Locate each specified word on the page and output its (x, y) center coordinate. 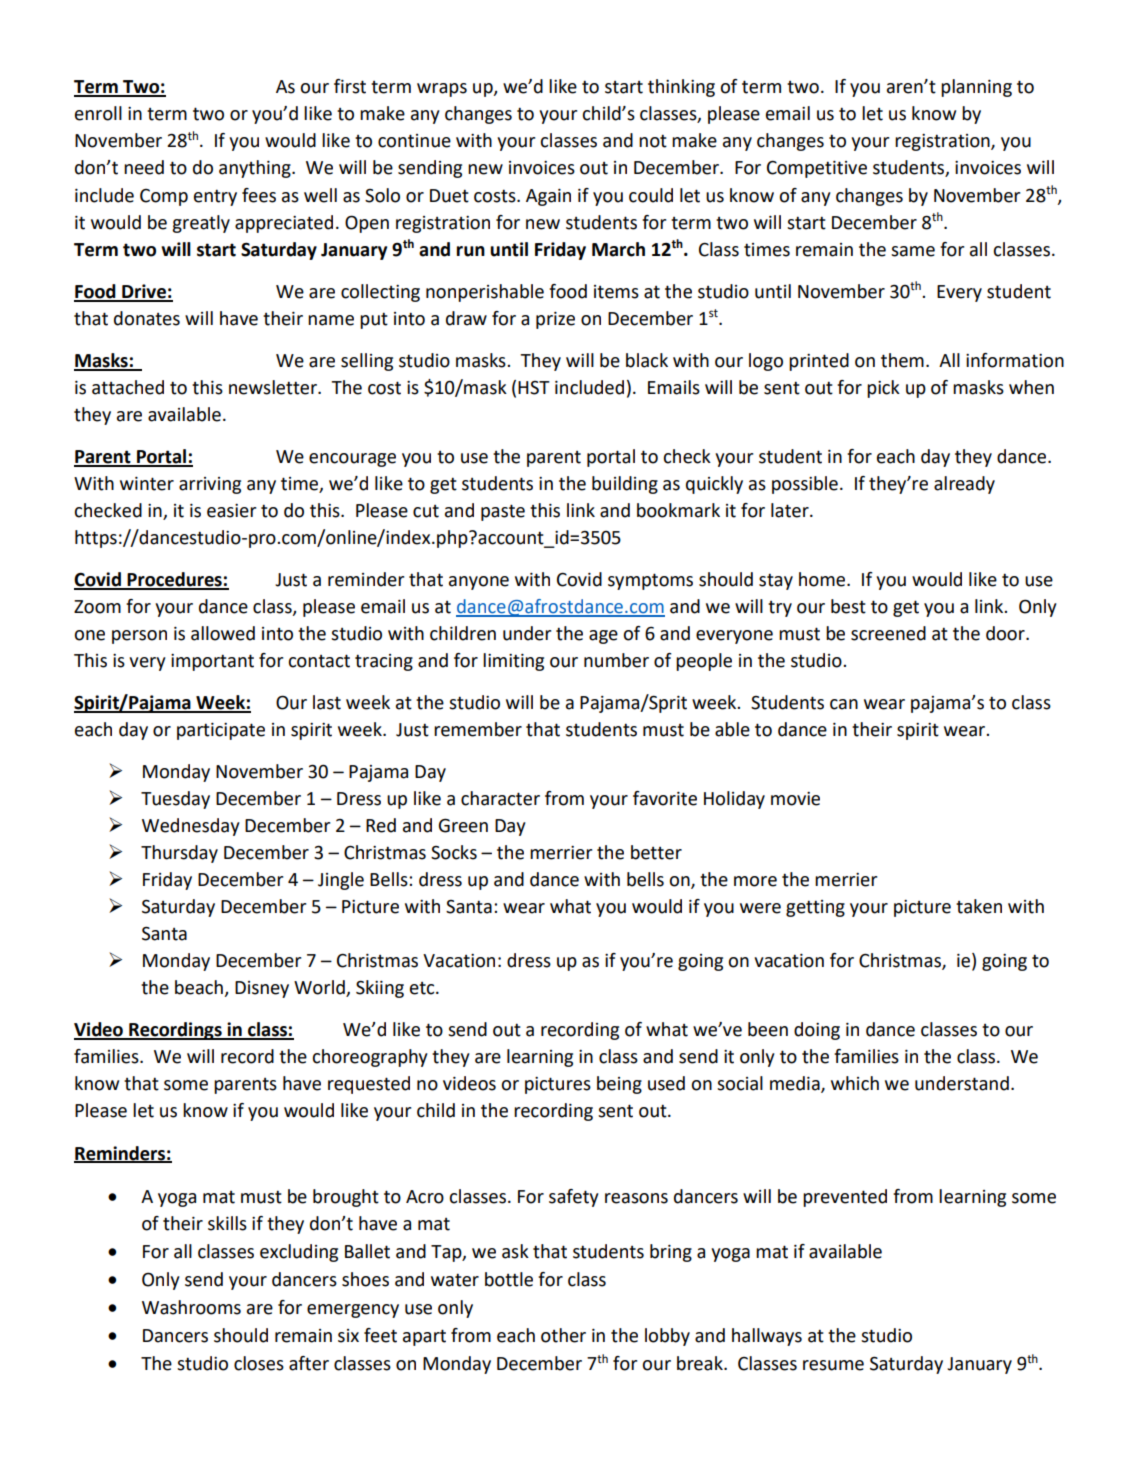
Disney (262, 989)
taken (979, 906)
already (964, 485)
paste (503, 512)
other (563, 1335)
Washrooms (191, 1307)
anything (256, 169)
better (656, 852)
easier (231, 511)
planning (976, 88)
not (653, 141)
